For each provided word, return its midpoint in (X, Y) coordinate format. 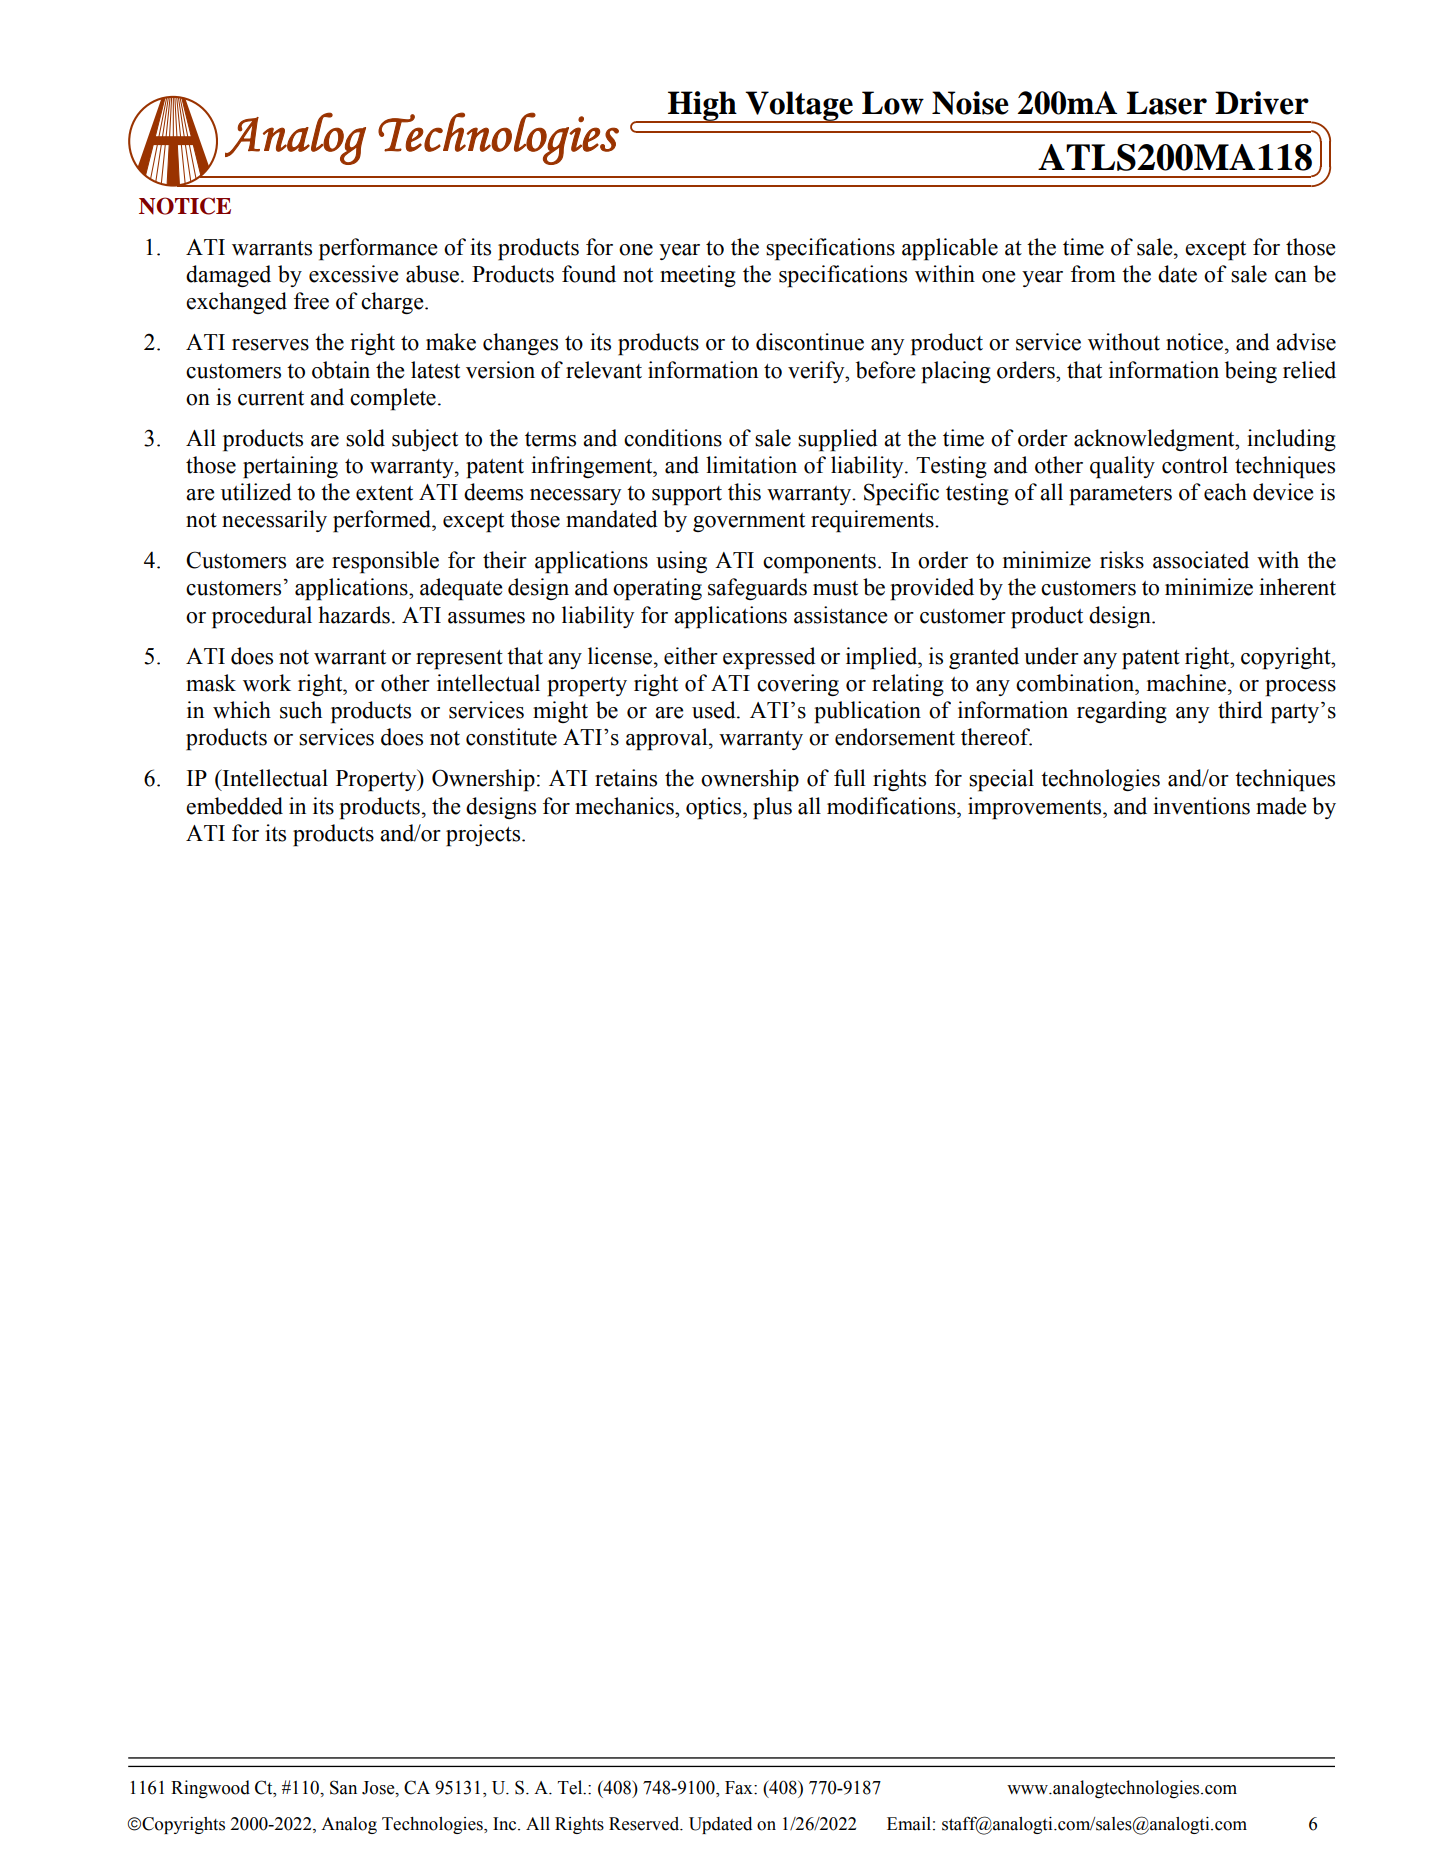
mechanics (625, 806)
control (1195, 465)
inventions (1201, 806)
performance (378, 249)
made (1281, 806)
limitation (751, 465)
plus (772, 808)
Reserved (645, 1824)
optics (715, 808)
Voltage (799, 107)
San (343, 1787)
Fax (740, 1788)
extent (384, 493)
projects (484, 835)
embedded (234, 806)
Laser (1167, 103)
